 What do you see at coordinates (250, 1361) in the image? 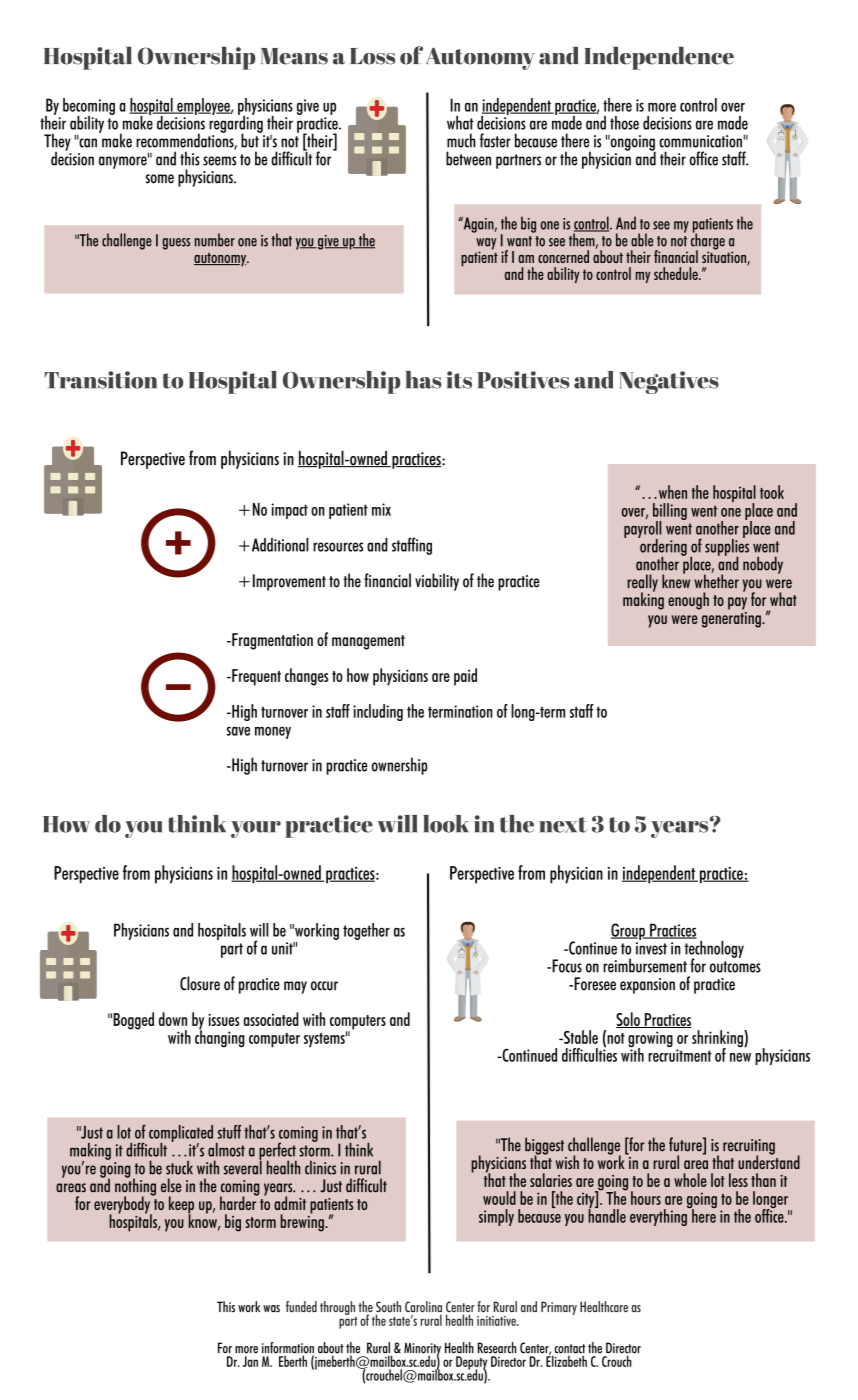
I see `Jan` at bounding box center [250, 1361].
